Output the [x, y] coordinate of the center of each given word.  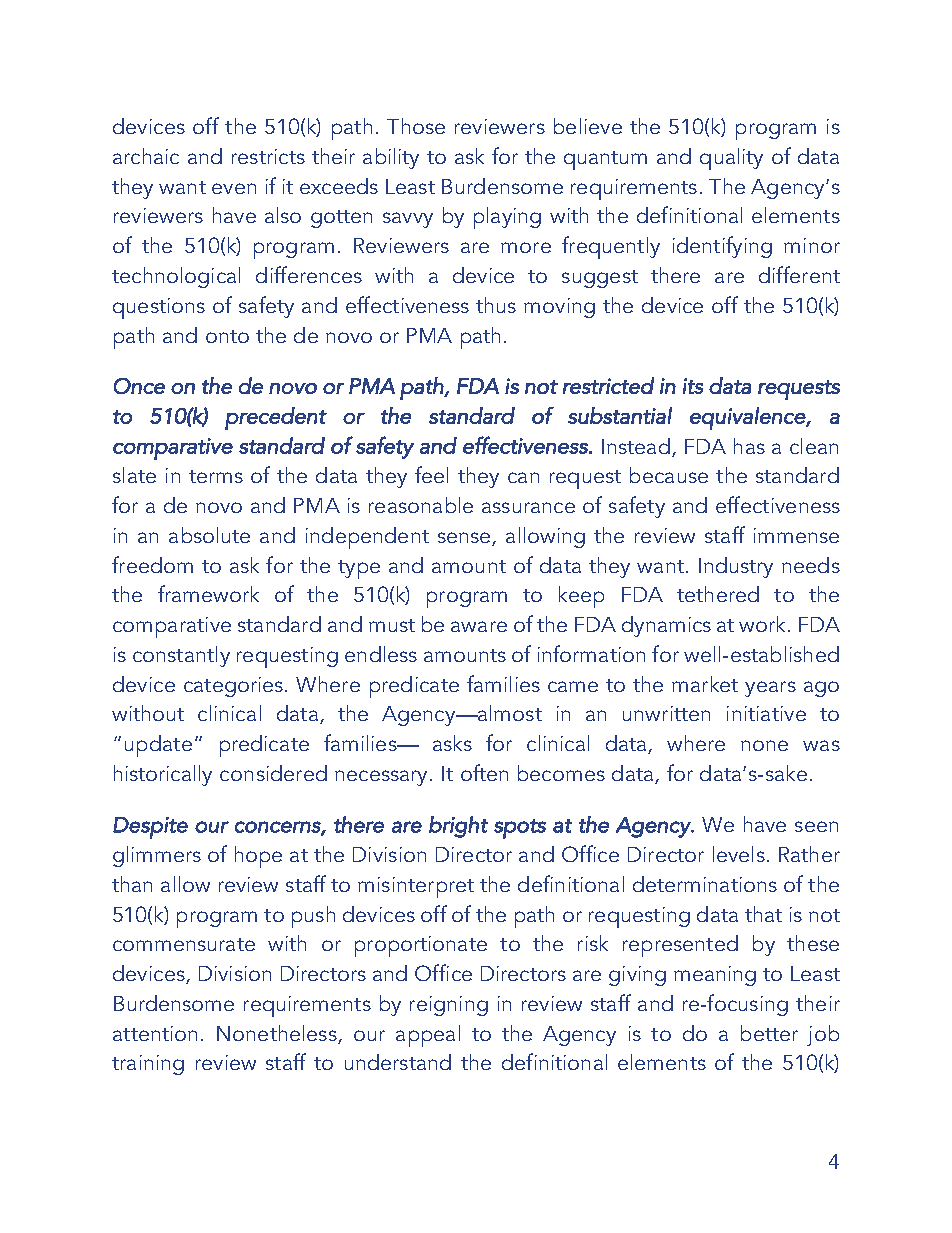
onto [227, 336]
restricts [268, 156]
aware [479, 626]
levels [739, 854]
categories [235, 687]
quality [731, 159]
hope [258, 857]
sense [465, 539]
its [693, 386]
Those [416, 126]
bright [458, 827]
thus [496, 305]
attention [155, 1033]
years [770, 689]
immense [796, 535]
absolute [209, 535]
